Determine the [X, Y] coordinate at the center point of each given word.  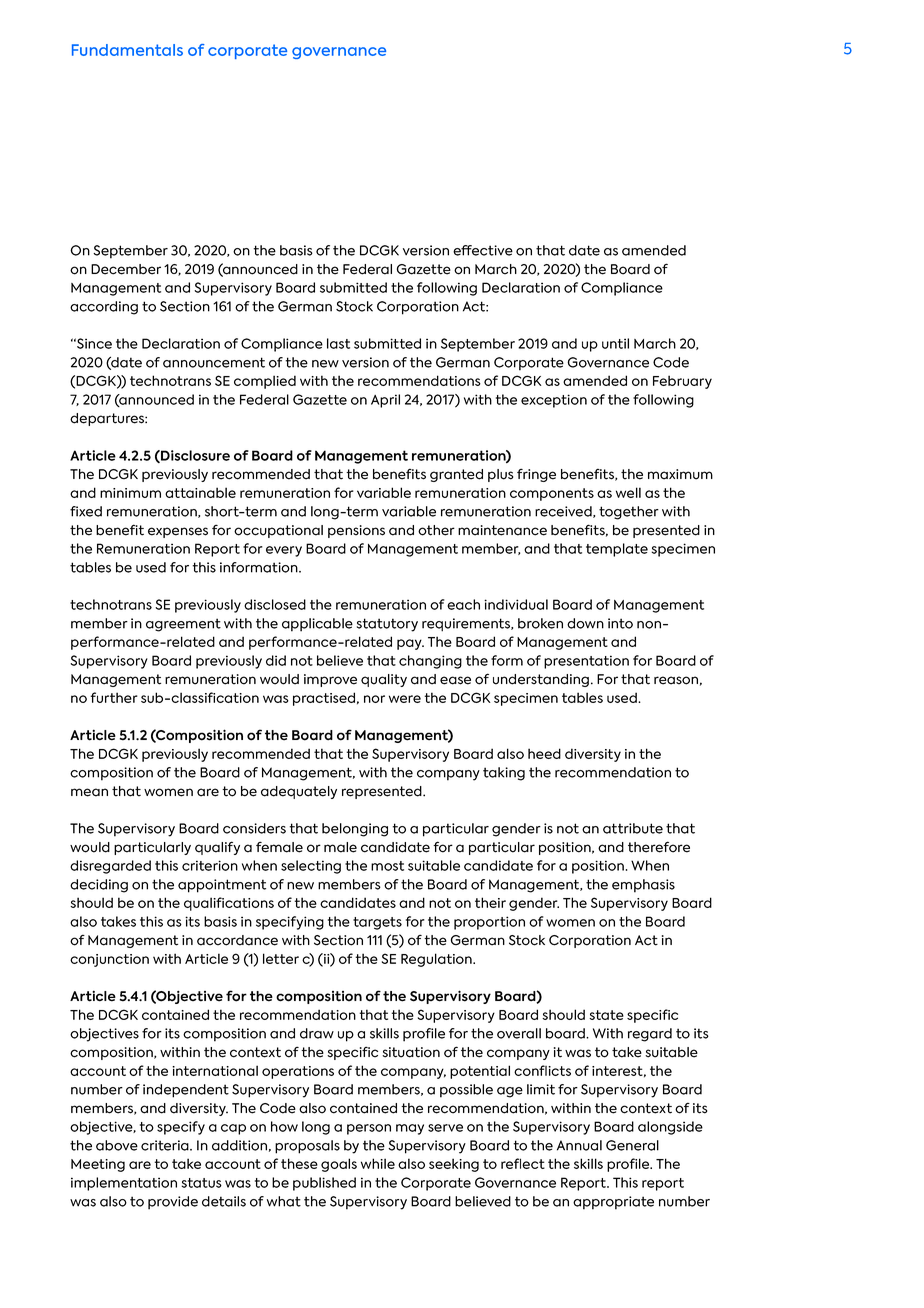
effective [483, 250]
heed [544, 753]
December [126, 269]
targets [377, 923]
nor [374, 699]
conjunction [109, 960]
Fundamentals [127, 50]
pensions [356, 531]
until [615, 343]
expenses [178, 532]
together [629, 513]
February [682, 382]
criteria [166, 1145]
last [338, 343]
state [606, 1015]
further [114, 697]
